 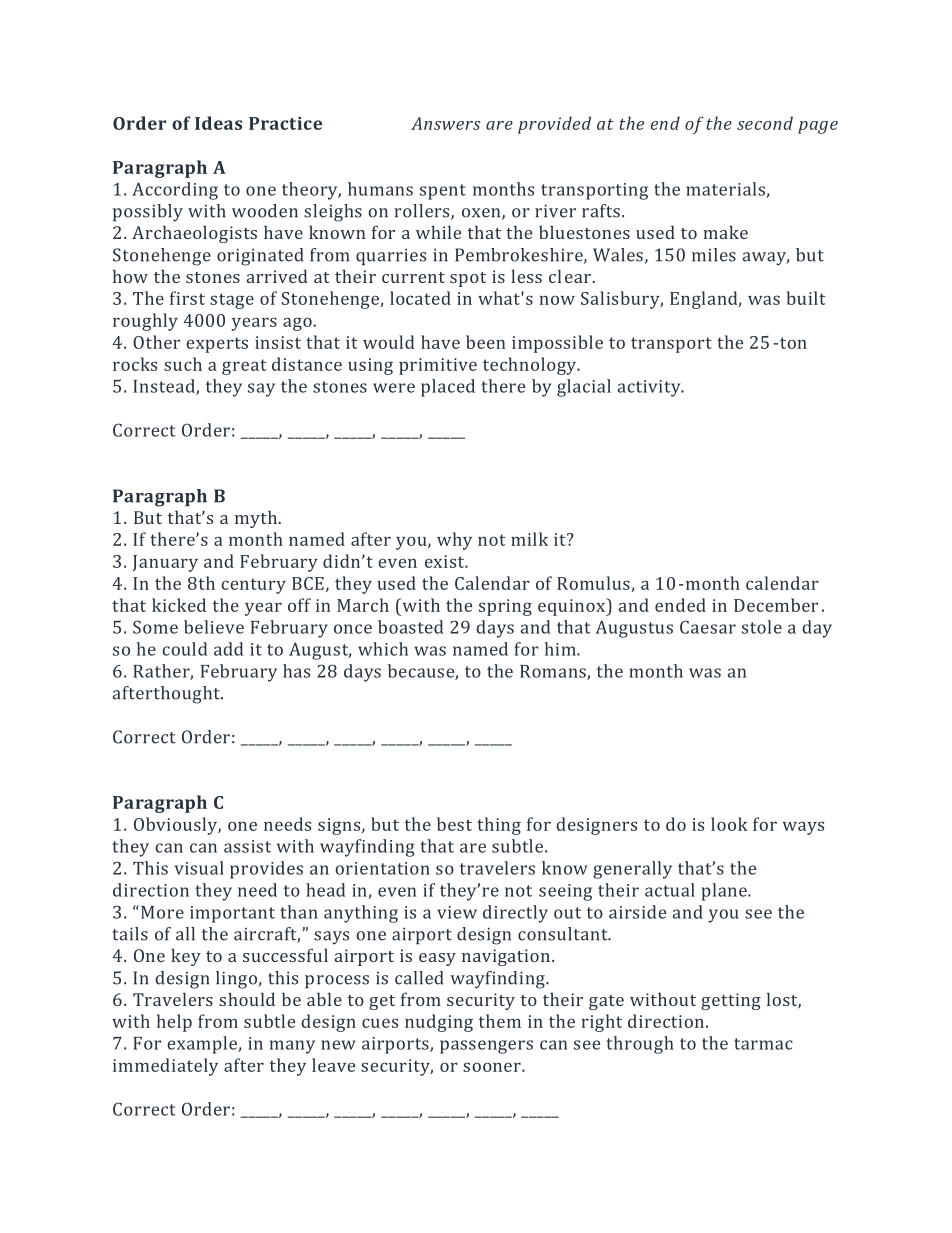 I want to click on passengers, so click(x=486, y=1047).
